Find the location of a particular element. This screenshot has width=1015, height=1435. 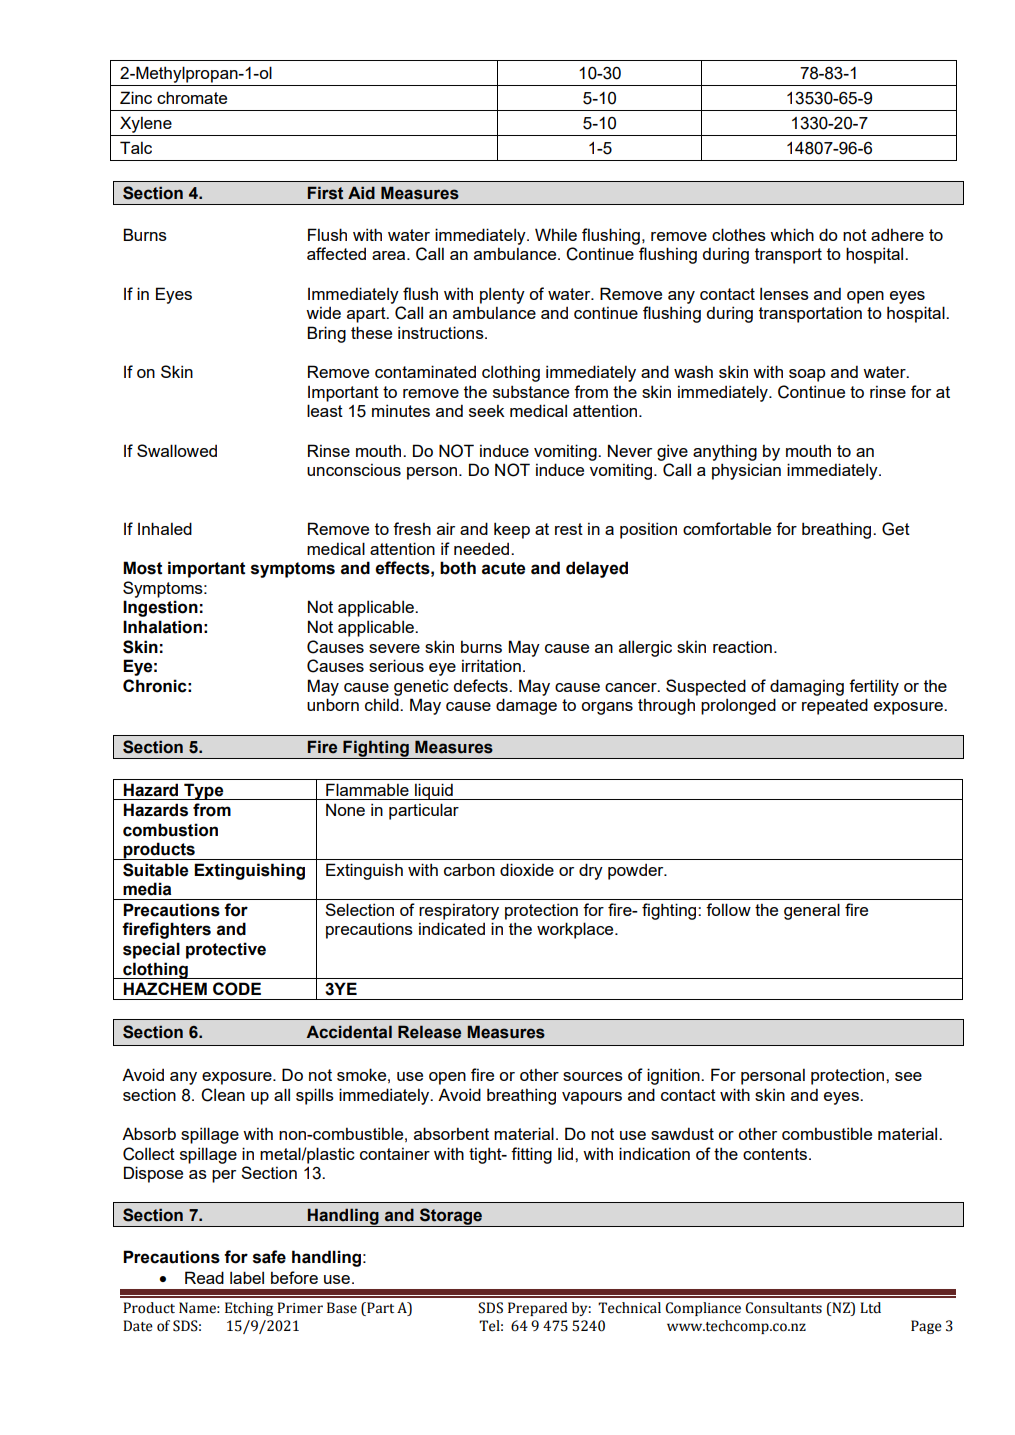

contents is located at coordinates (775, 1154).
